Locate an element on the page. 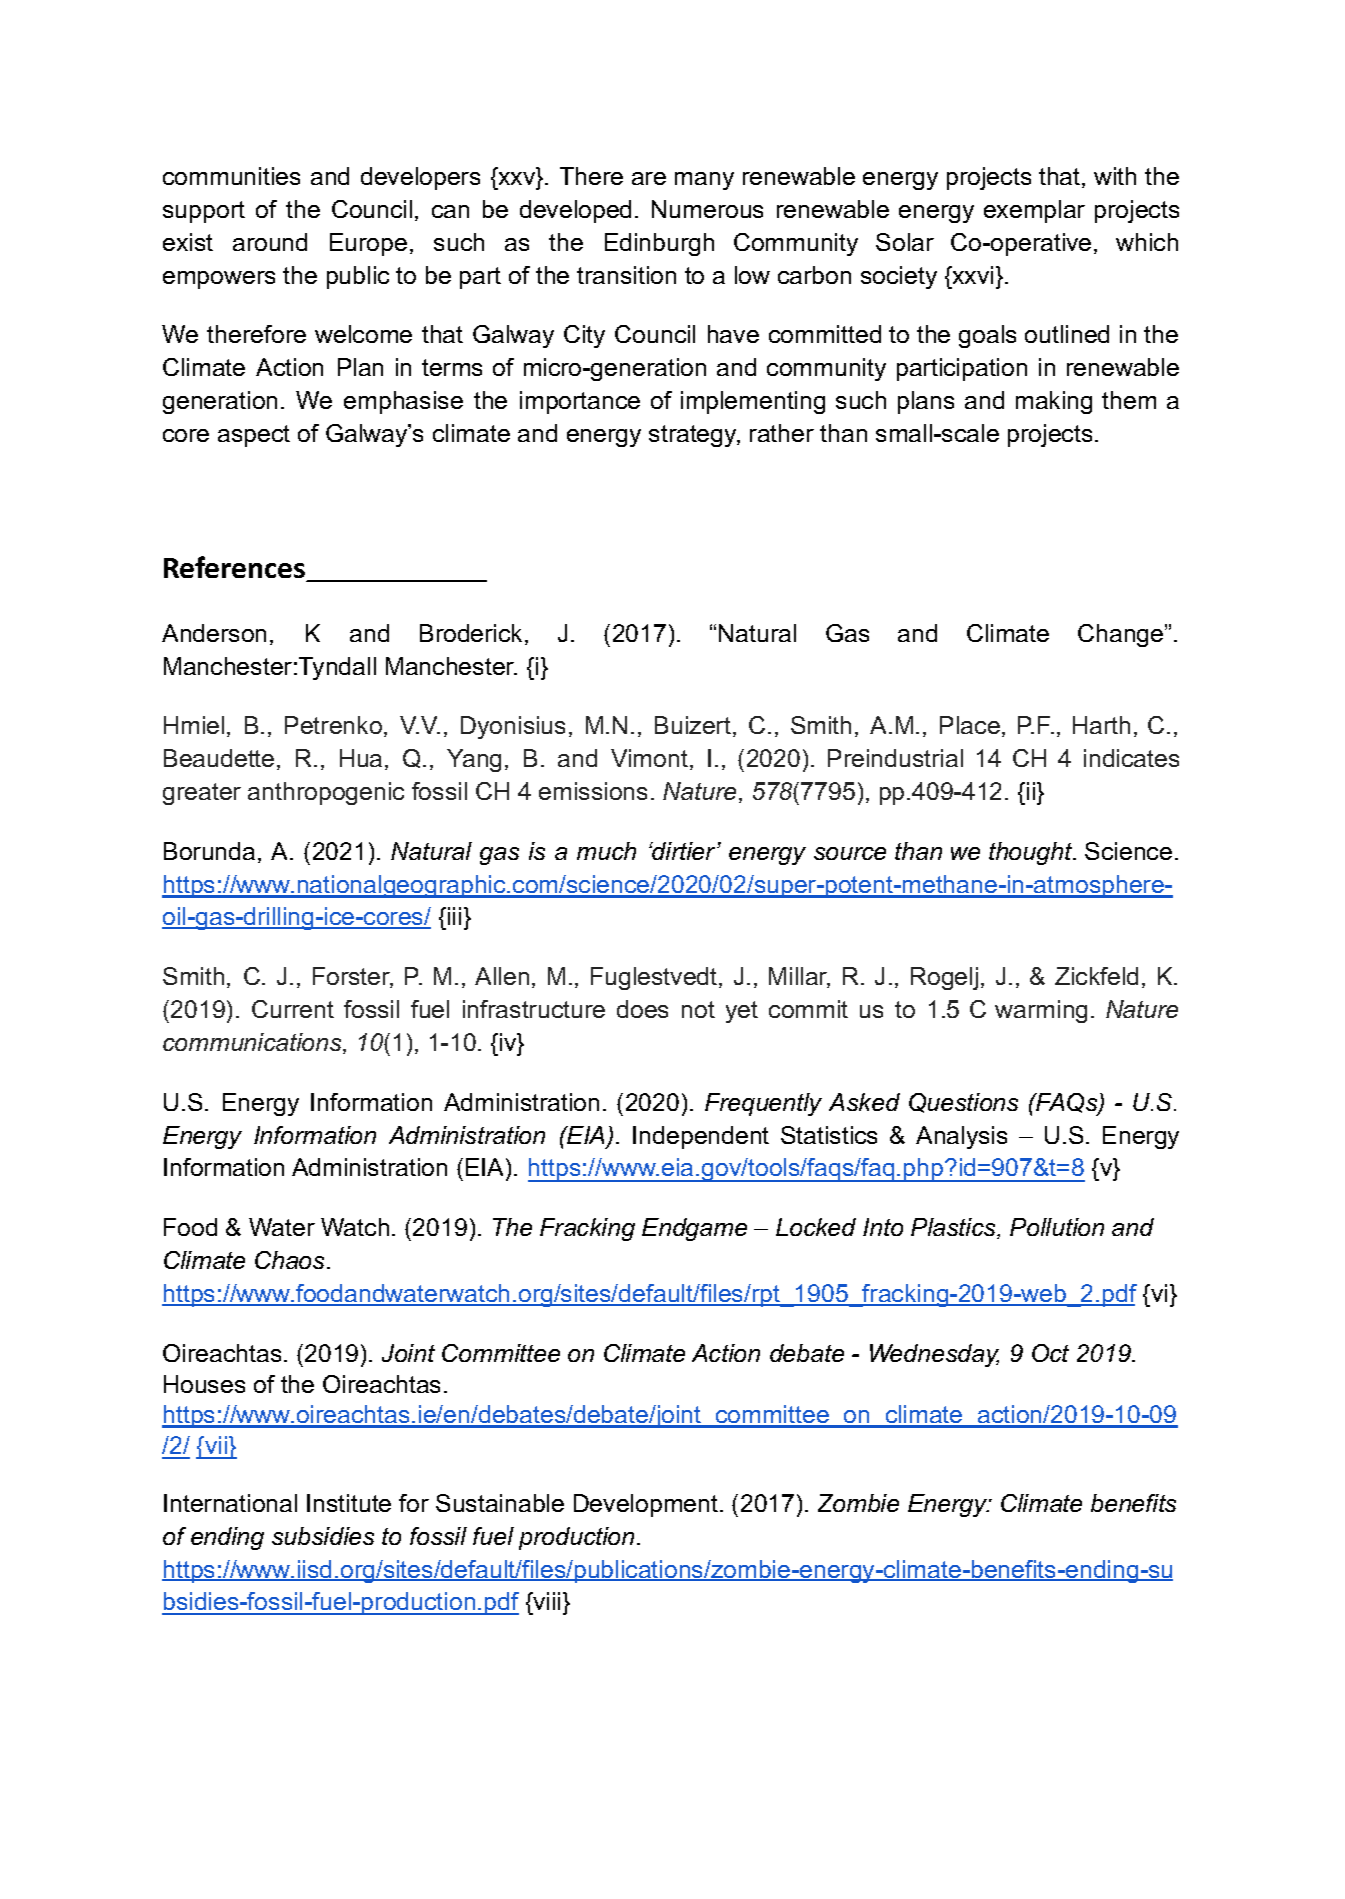 This document has width=1345, height=1899. emissions is located at coordinates (593, 791).
